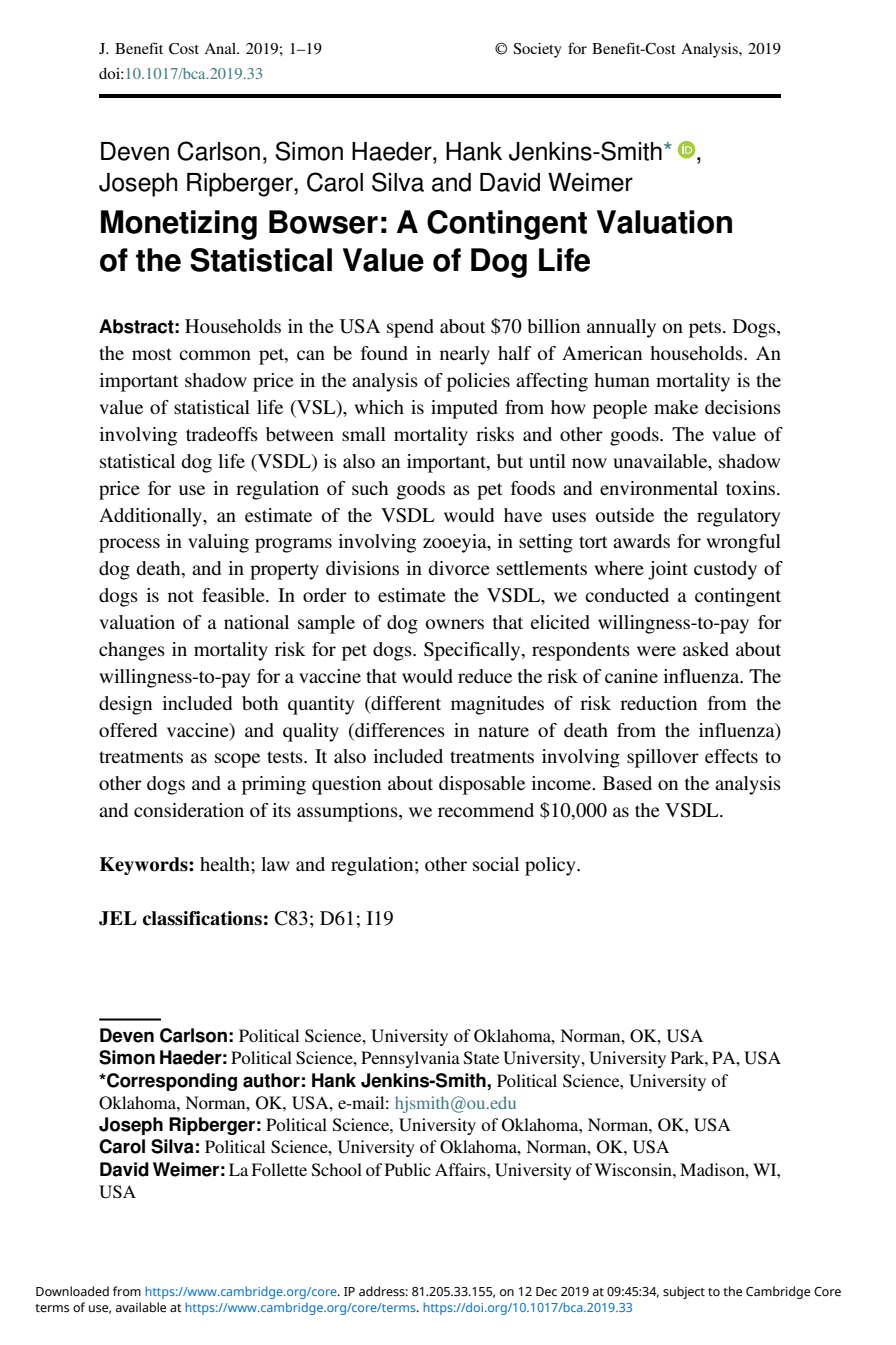 The image size is (896, 1345). Describe the element at coordinates (152, 517) in the document. I see `Additionally` at that location.
